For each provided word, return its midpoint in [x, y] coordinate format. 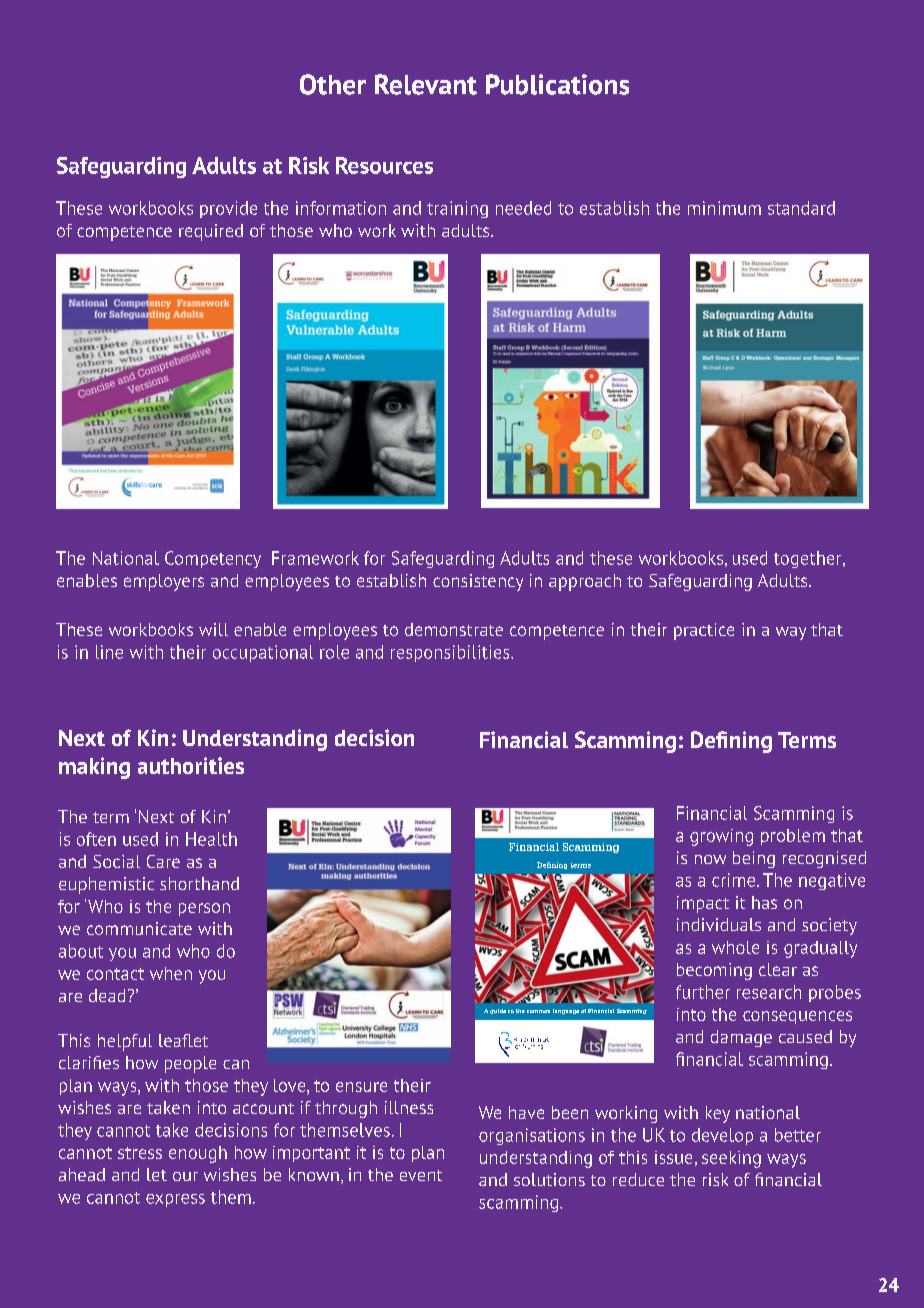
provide [228, 209]
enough [198, 1154]
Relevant [426, 84]
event [421, 1175]
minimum [724, 208]
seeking [731, 1159]
